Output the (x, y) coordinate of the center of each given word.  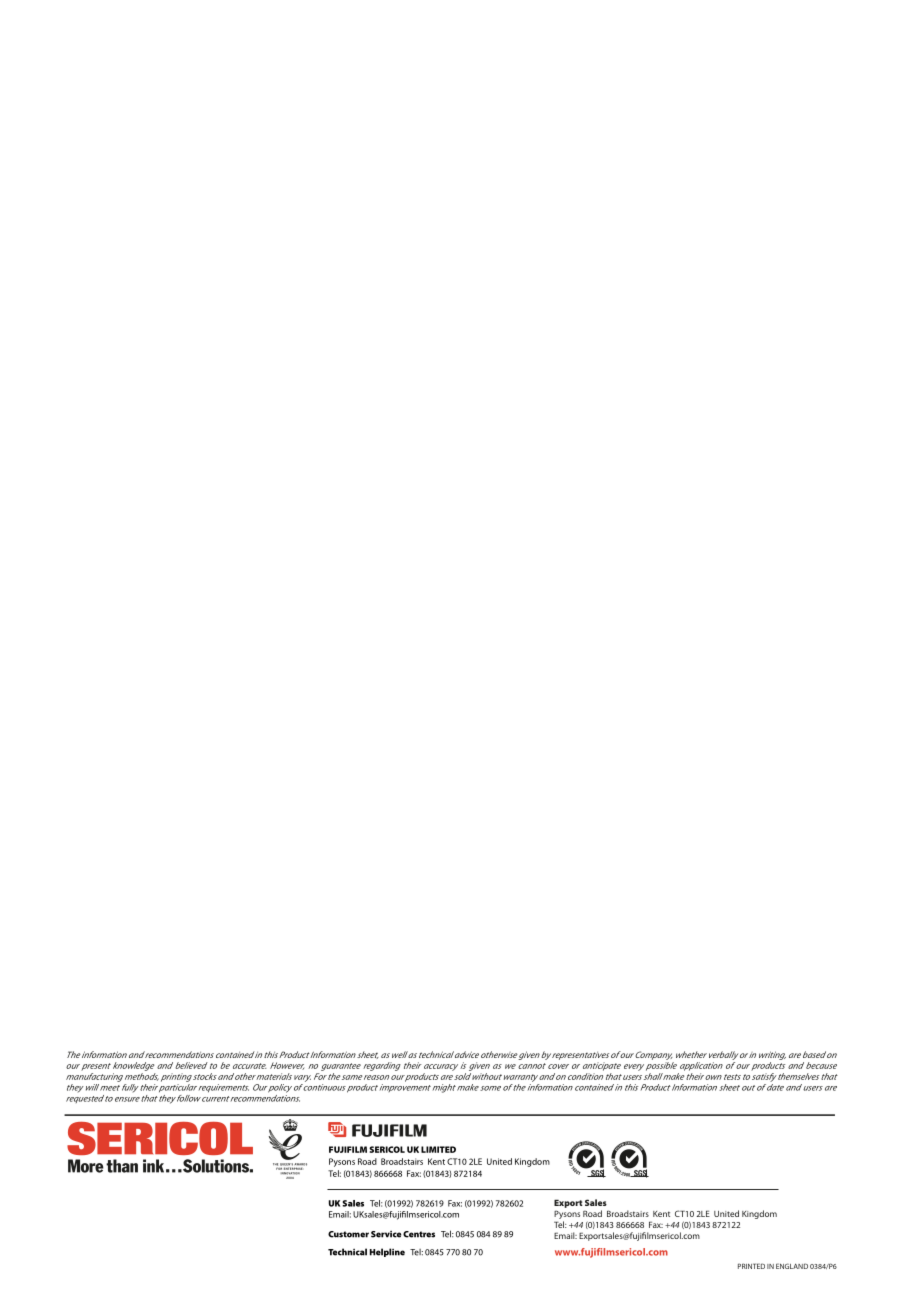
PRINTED (751, 1266)
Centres (419, 1234)
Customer (348, 1234)
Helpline (387, 1252)
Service (386, 1234)
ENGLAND (792, 1266)
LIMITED (438, 1149)
